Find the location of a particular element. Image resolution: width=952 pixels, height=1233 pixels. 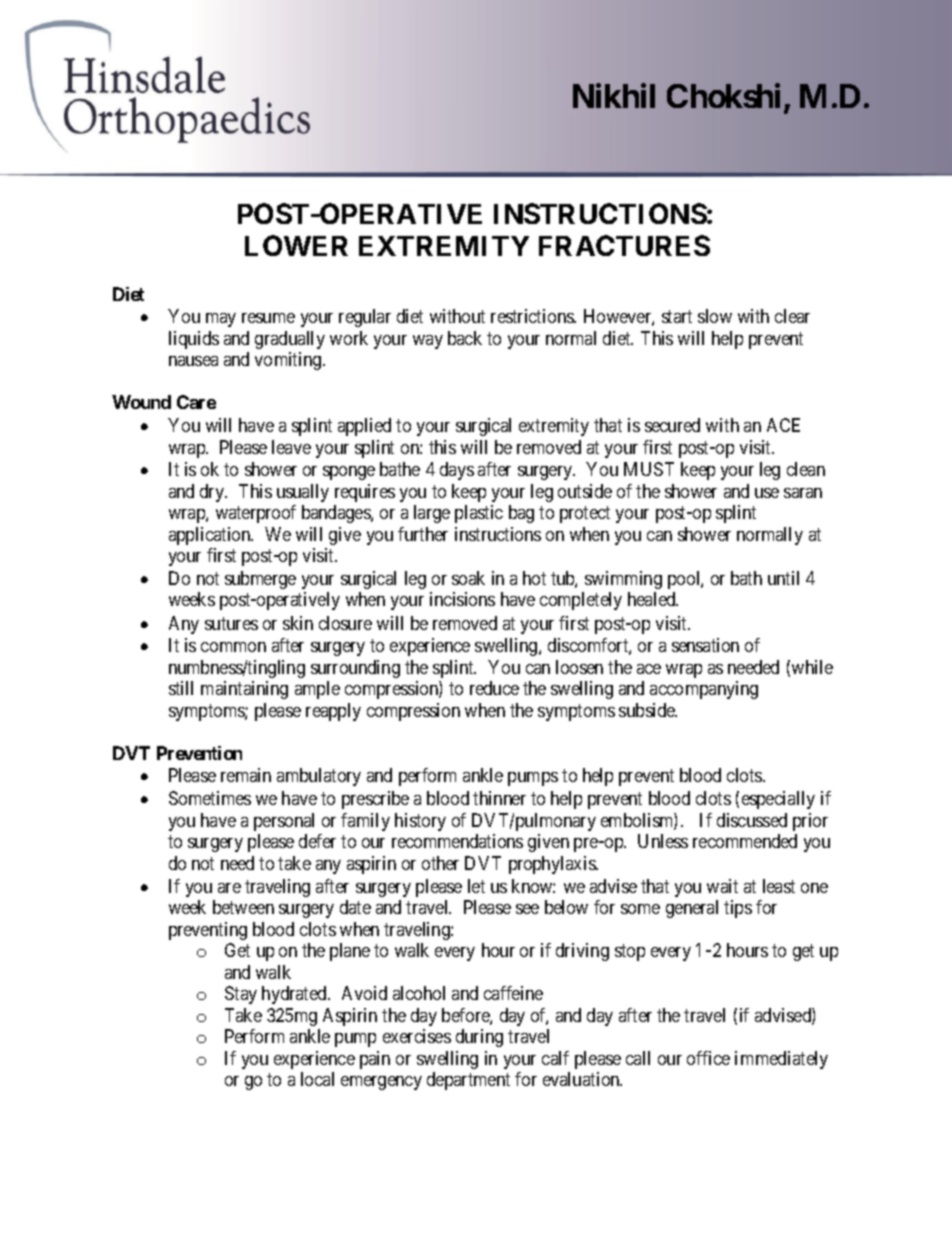

during is located at coordinates (479, 1038).
